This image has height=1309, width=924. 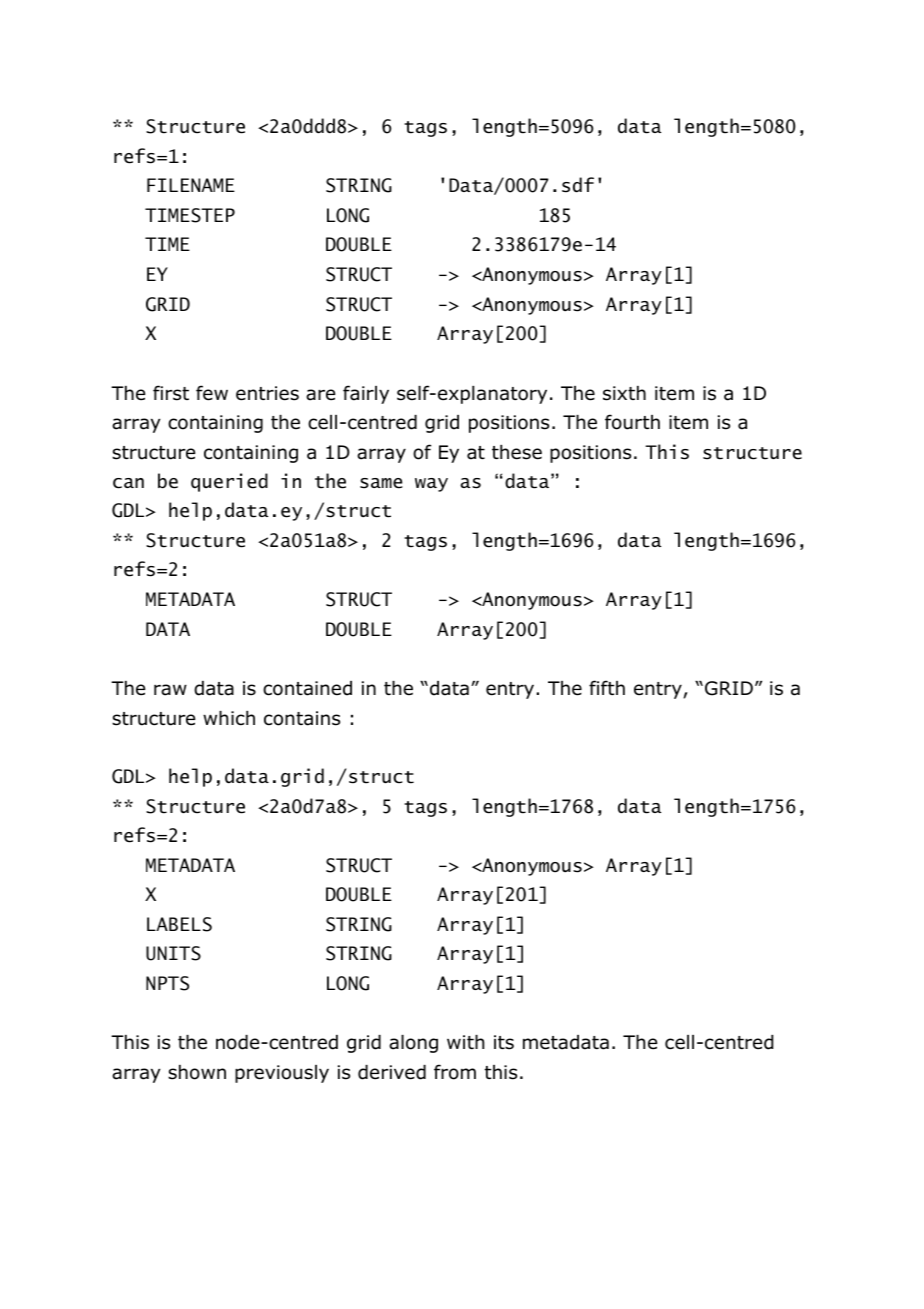 What do you see at coordinates (366, 394) in the image?
I see `fairly` at bounding box center [366, 394].
